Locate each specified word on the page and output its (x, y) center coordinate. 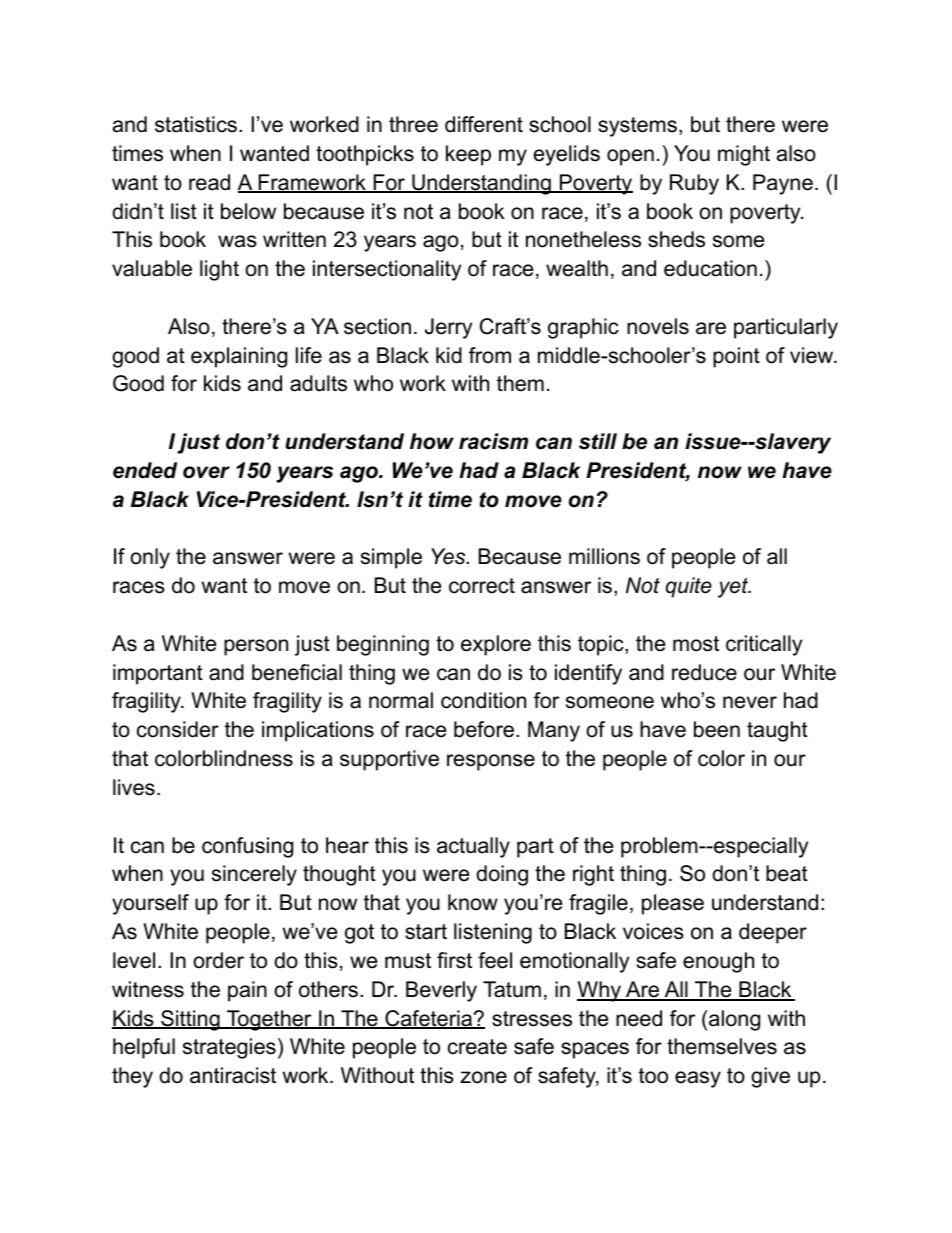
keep (468, 155)
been (717, 729)
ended (145, 470)
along (734, 1020)
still (598, 441)
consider (178, 729)
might (744, 155)
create (477, 1047)
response (491, 762)
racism (493, 441)
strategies (229, 1048)
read (209, 182)
